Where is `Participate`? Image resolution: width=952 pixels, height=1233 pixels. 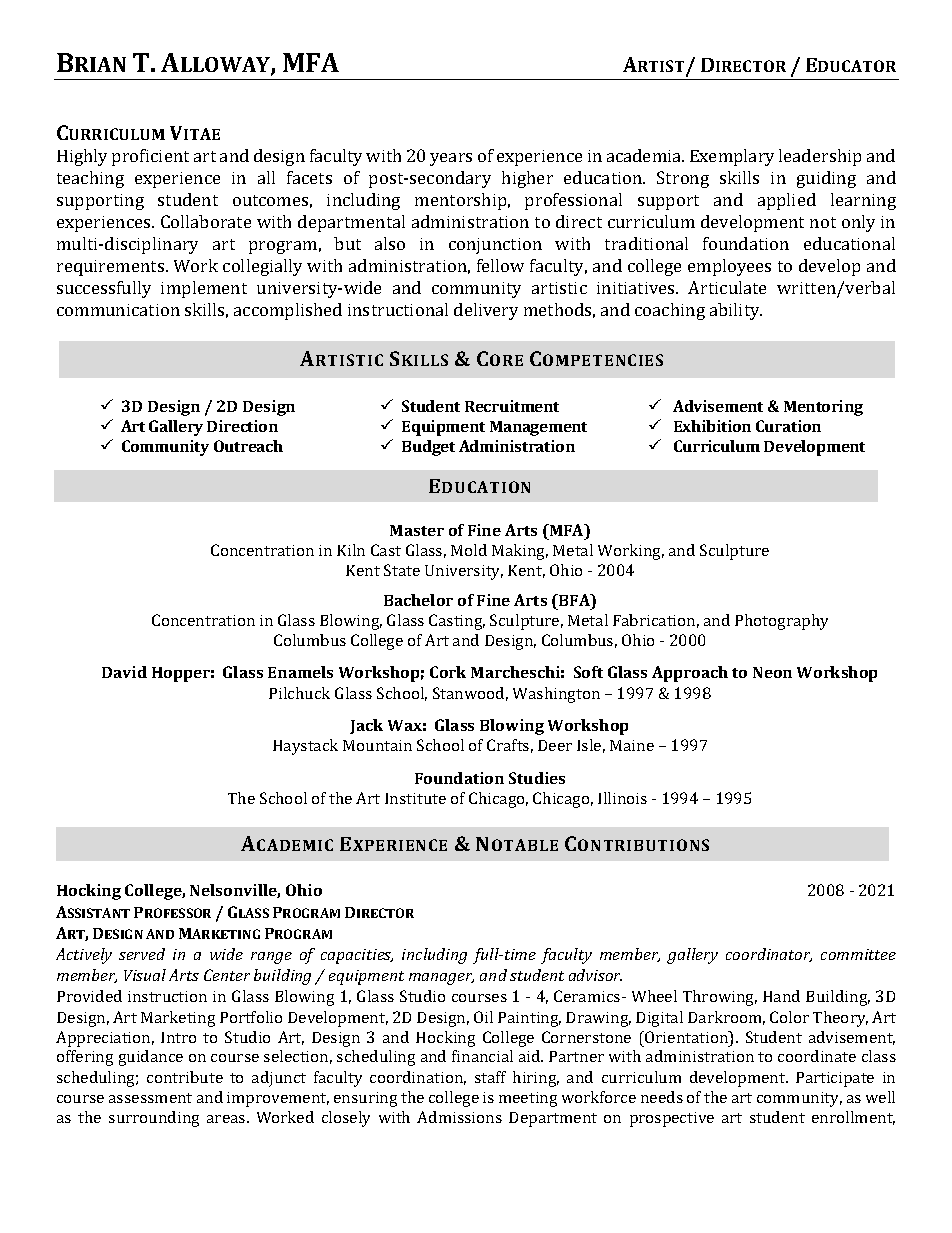 Participate is located at coordinates (835, 1079).
